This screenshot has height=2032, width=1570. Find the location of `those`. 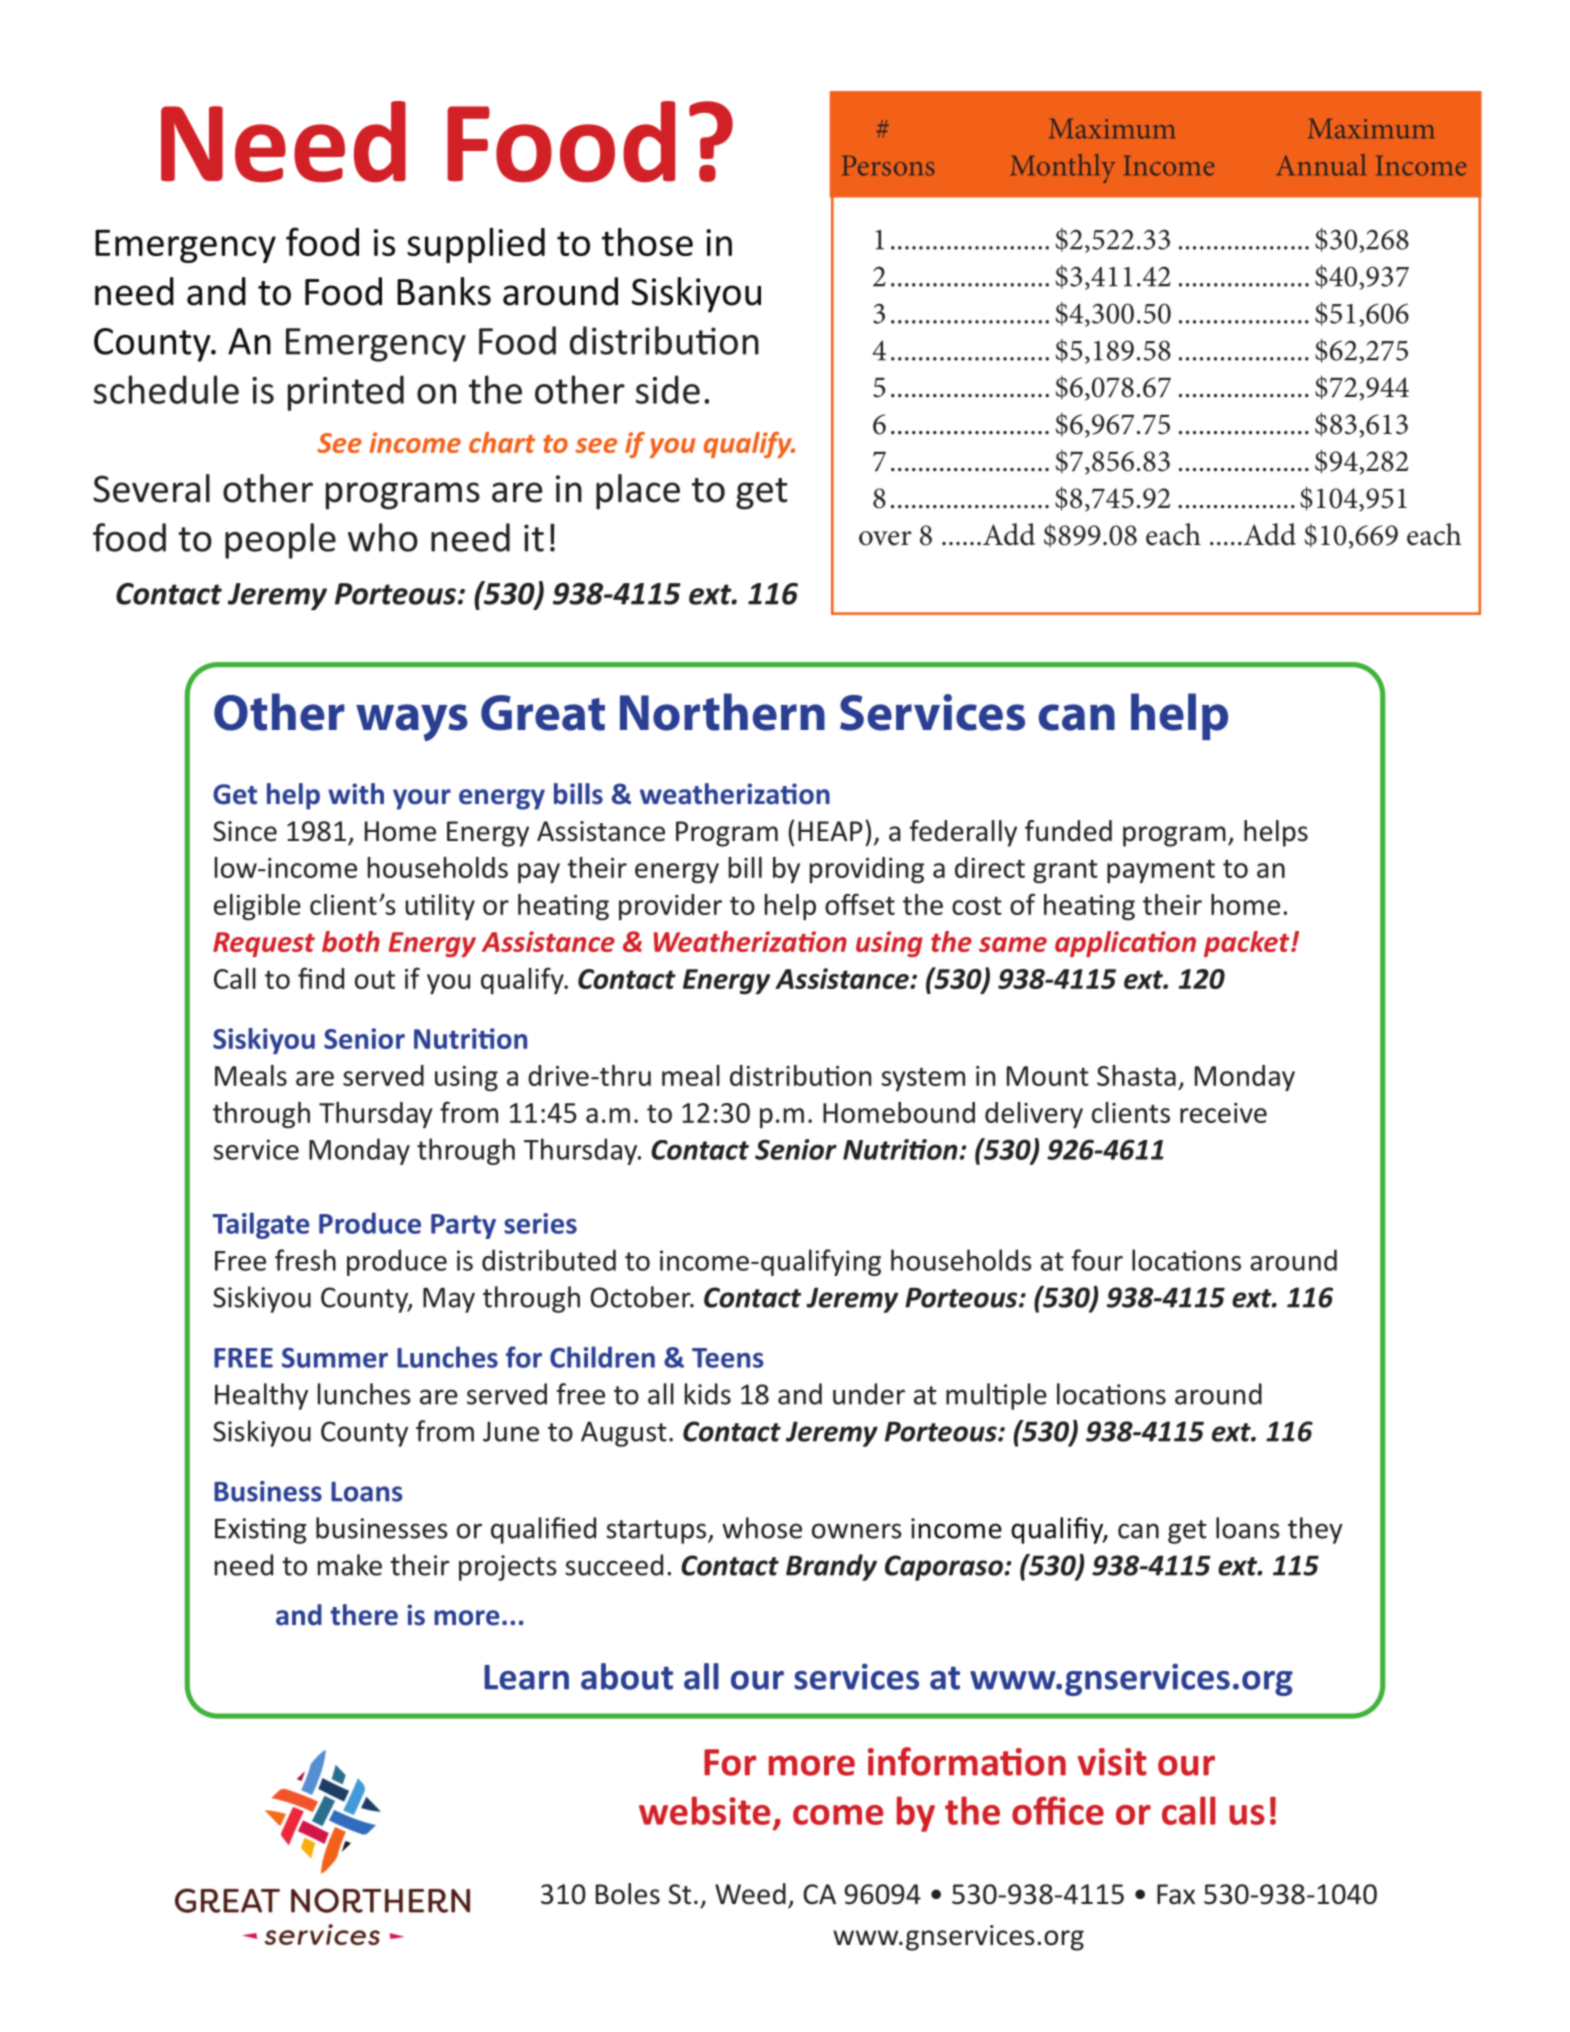

those is located at coordinates (647, 242).
